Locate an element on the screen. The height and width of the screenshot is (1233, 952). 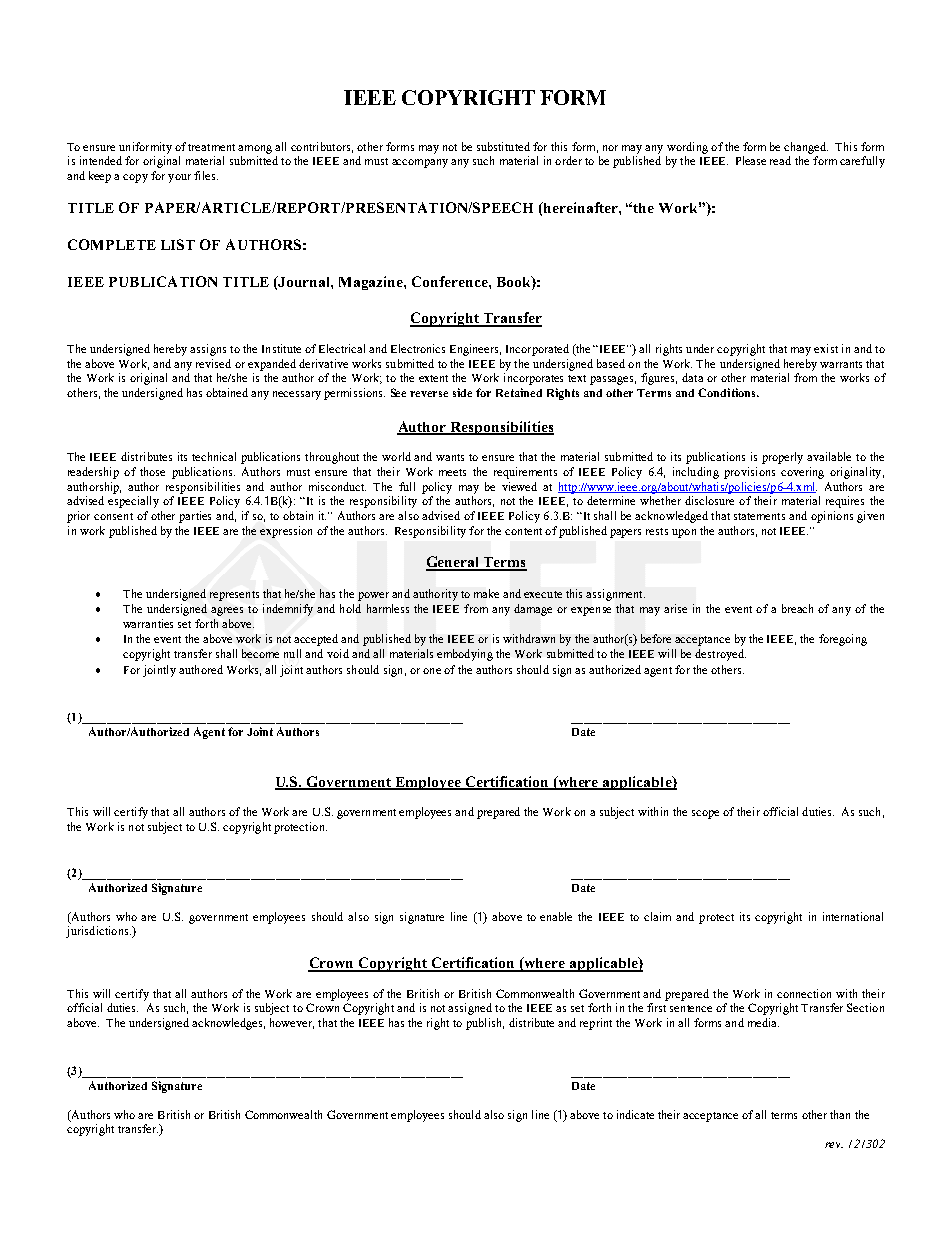
breach is located at coordinates (797, 608).
